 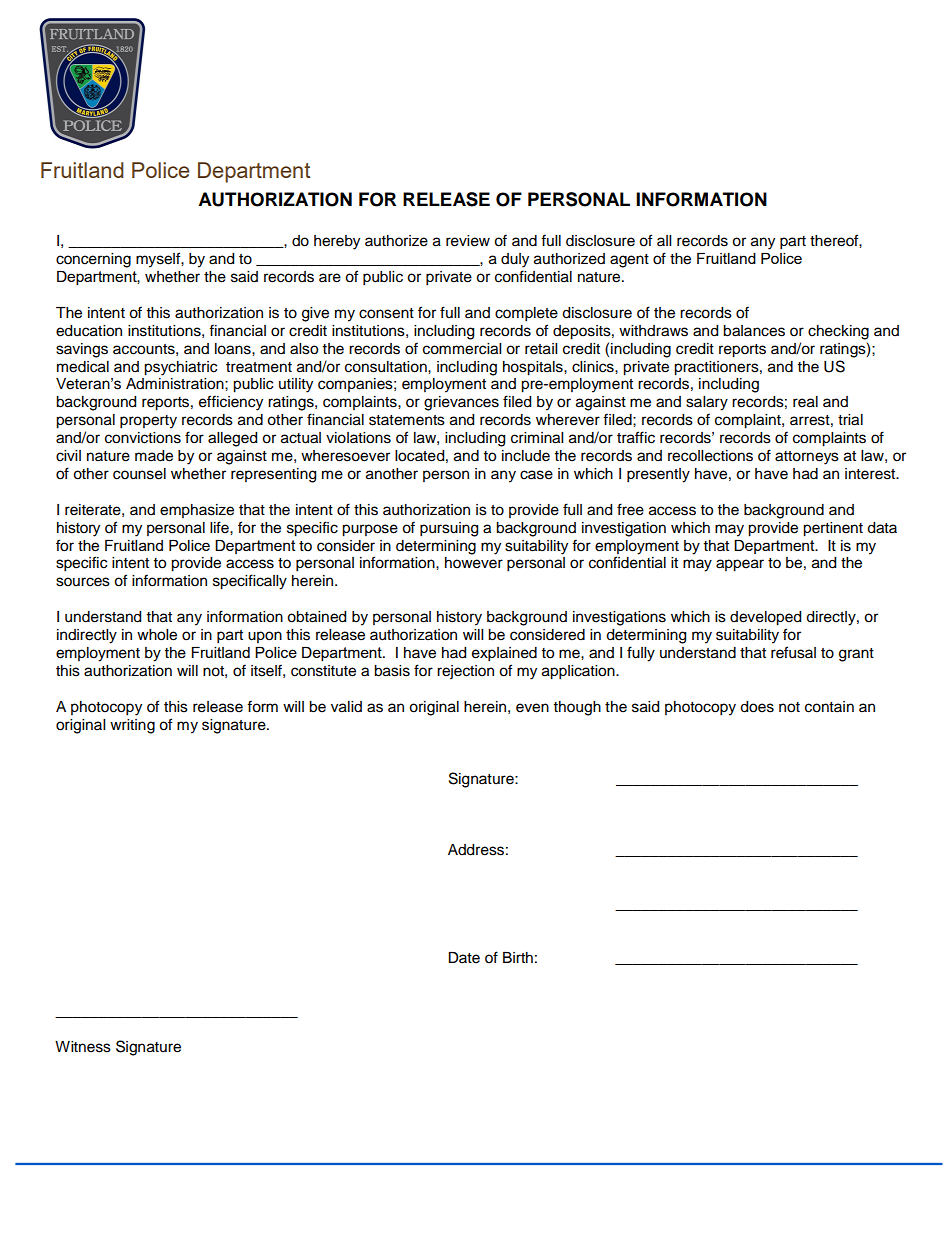 What do you see at coordinates (157, 635) in the document?
I see `whole` at bounding box center [157, 635].
